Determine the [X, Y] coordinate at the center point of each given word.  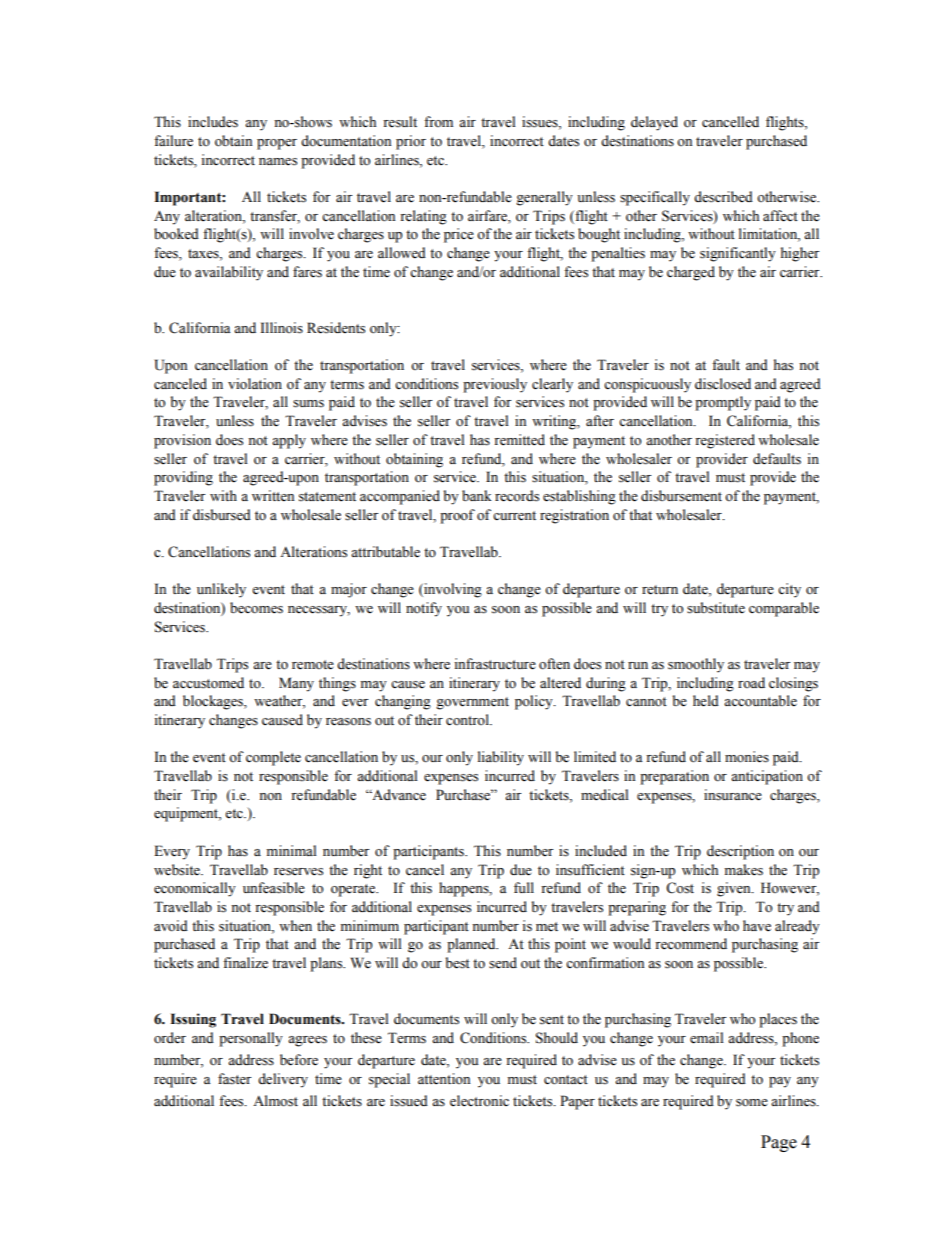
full [524, 887]
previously [495, 385]
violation [255, 384]
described [723, 197]
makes [744, 870]
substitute [716, 608]
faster [234, 1079]
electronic [479, 1101]
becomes [256, 608]
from [438, 121]
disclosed [723, 384]
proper [277, 144]
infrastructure [495, 664]
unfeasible [274, 888]
